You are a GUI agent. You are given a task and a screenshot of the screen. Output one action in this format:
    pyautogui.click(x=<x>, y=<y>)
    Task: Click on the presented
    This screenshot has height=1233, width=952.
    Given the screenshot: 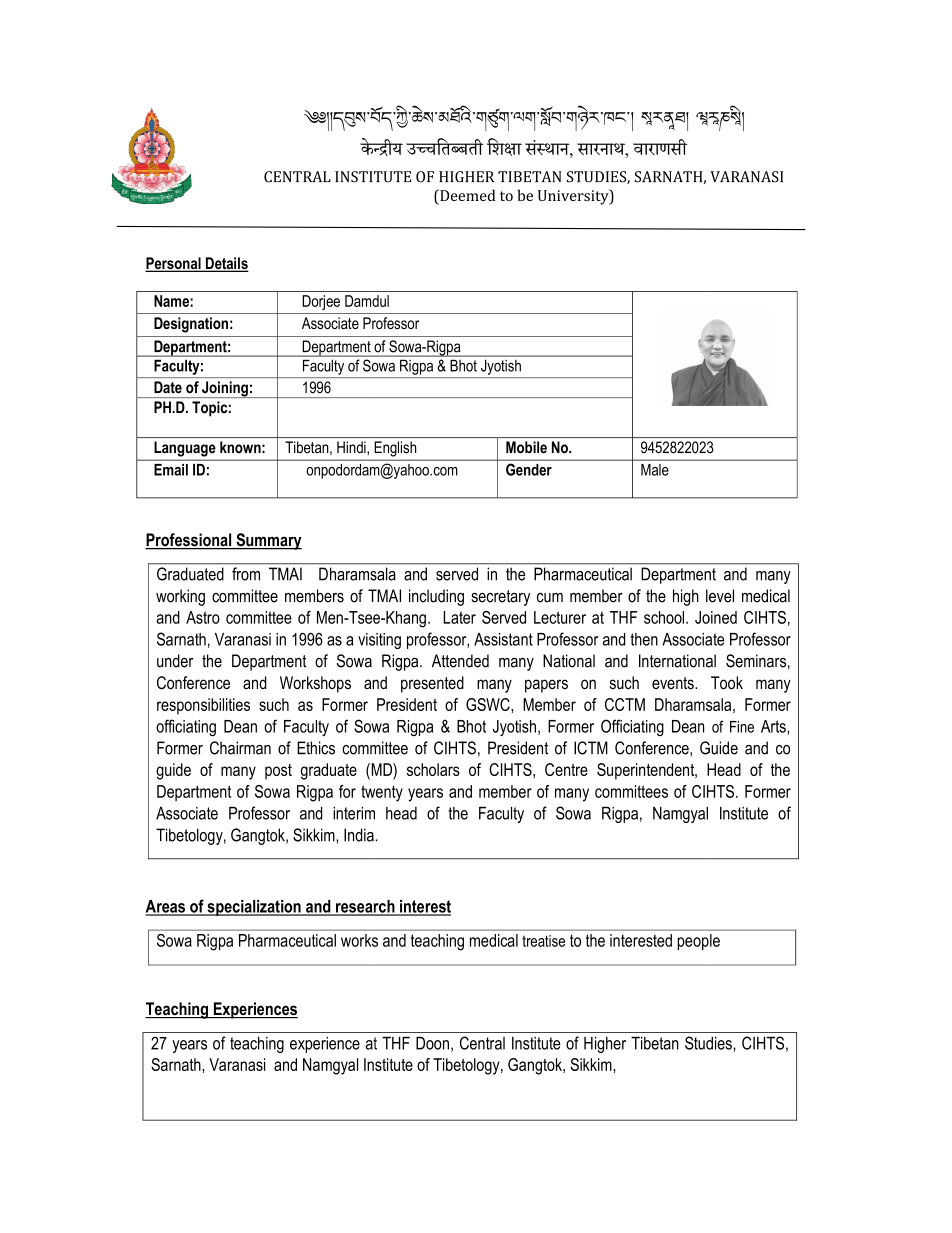 What is the action you would take?
    pyautogui.click(x=432, y=684)
